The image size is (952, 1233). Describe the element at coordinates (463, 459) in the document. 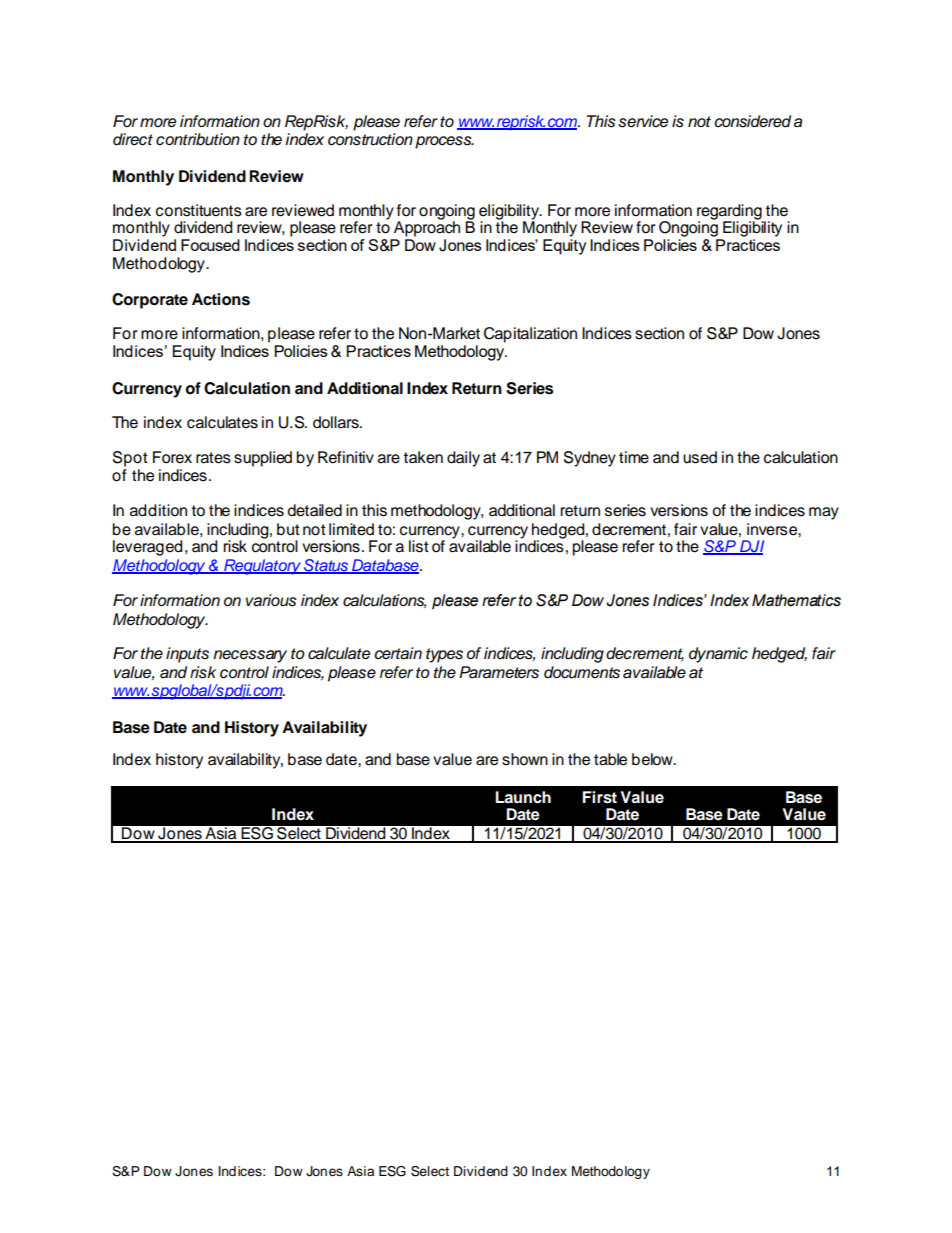

I see `daily` at that location.
